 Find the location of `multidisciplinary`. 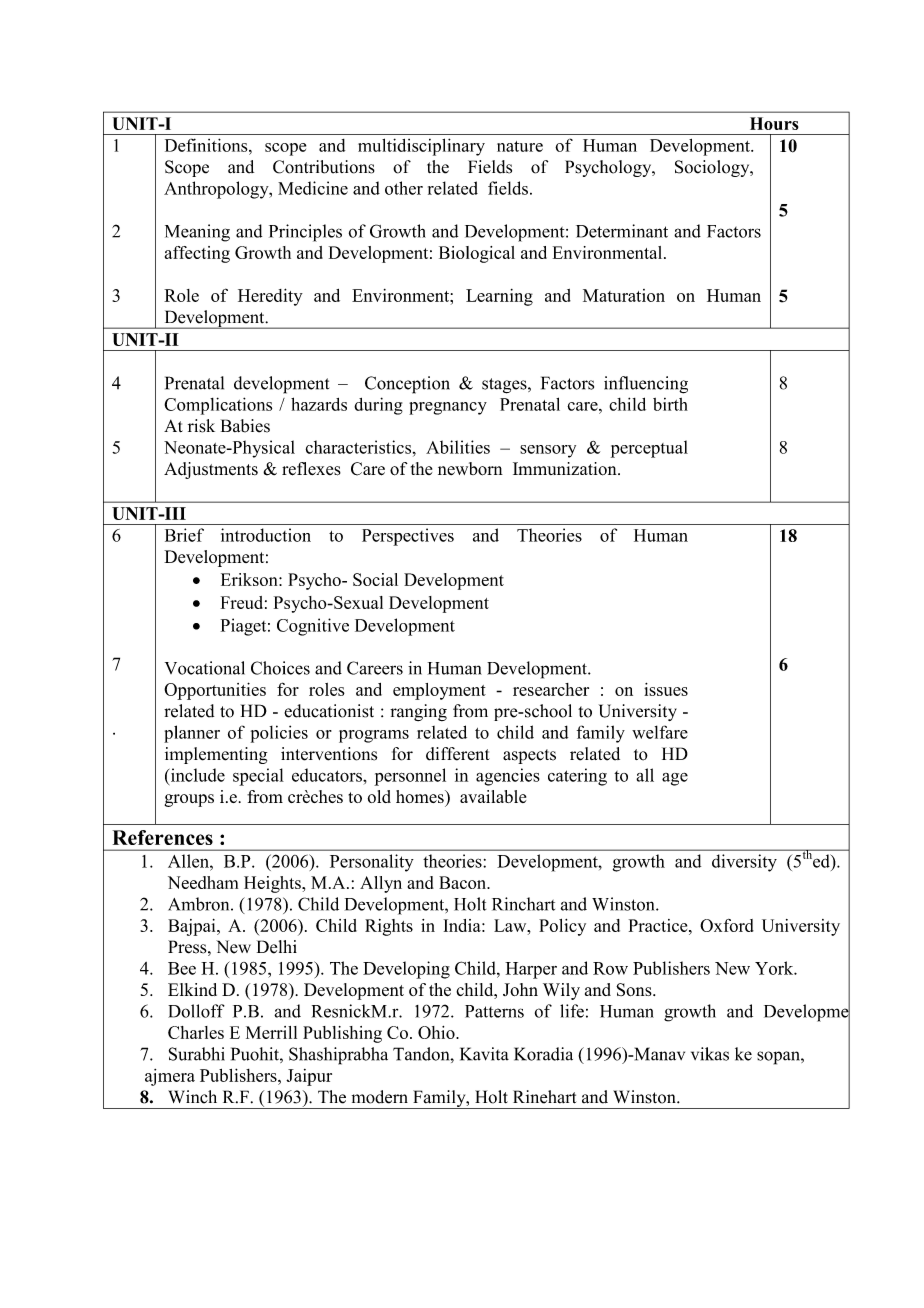

multidisciplinary is located at coordinates (421, 147).
